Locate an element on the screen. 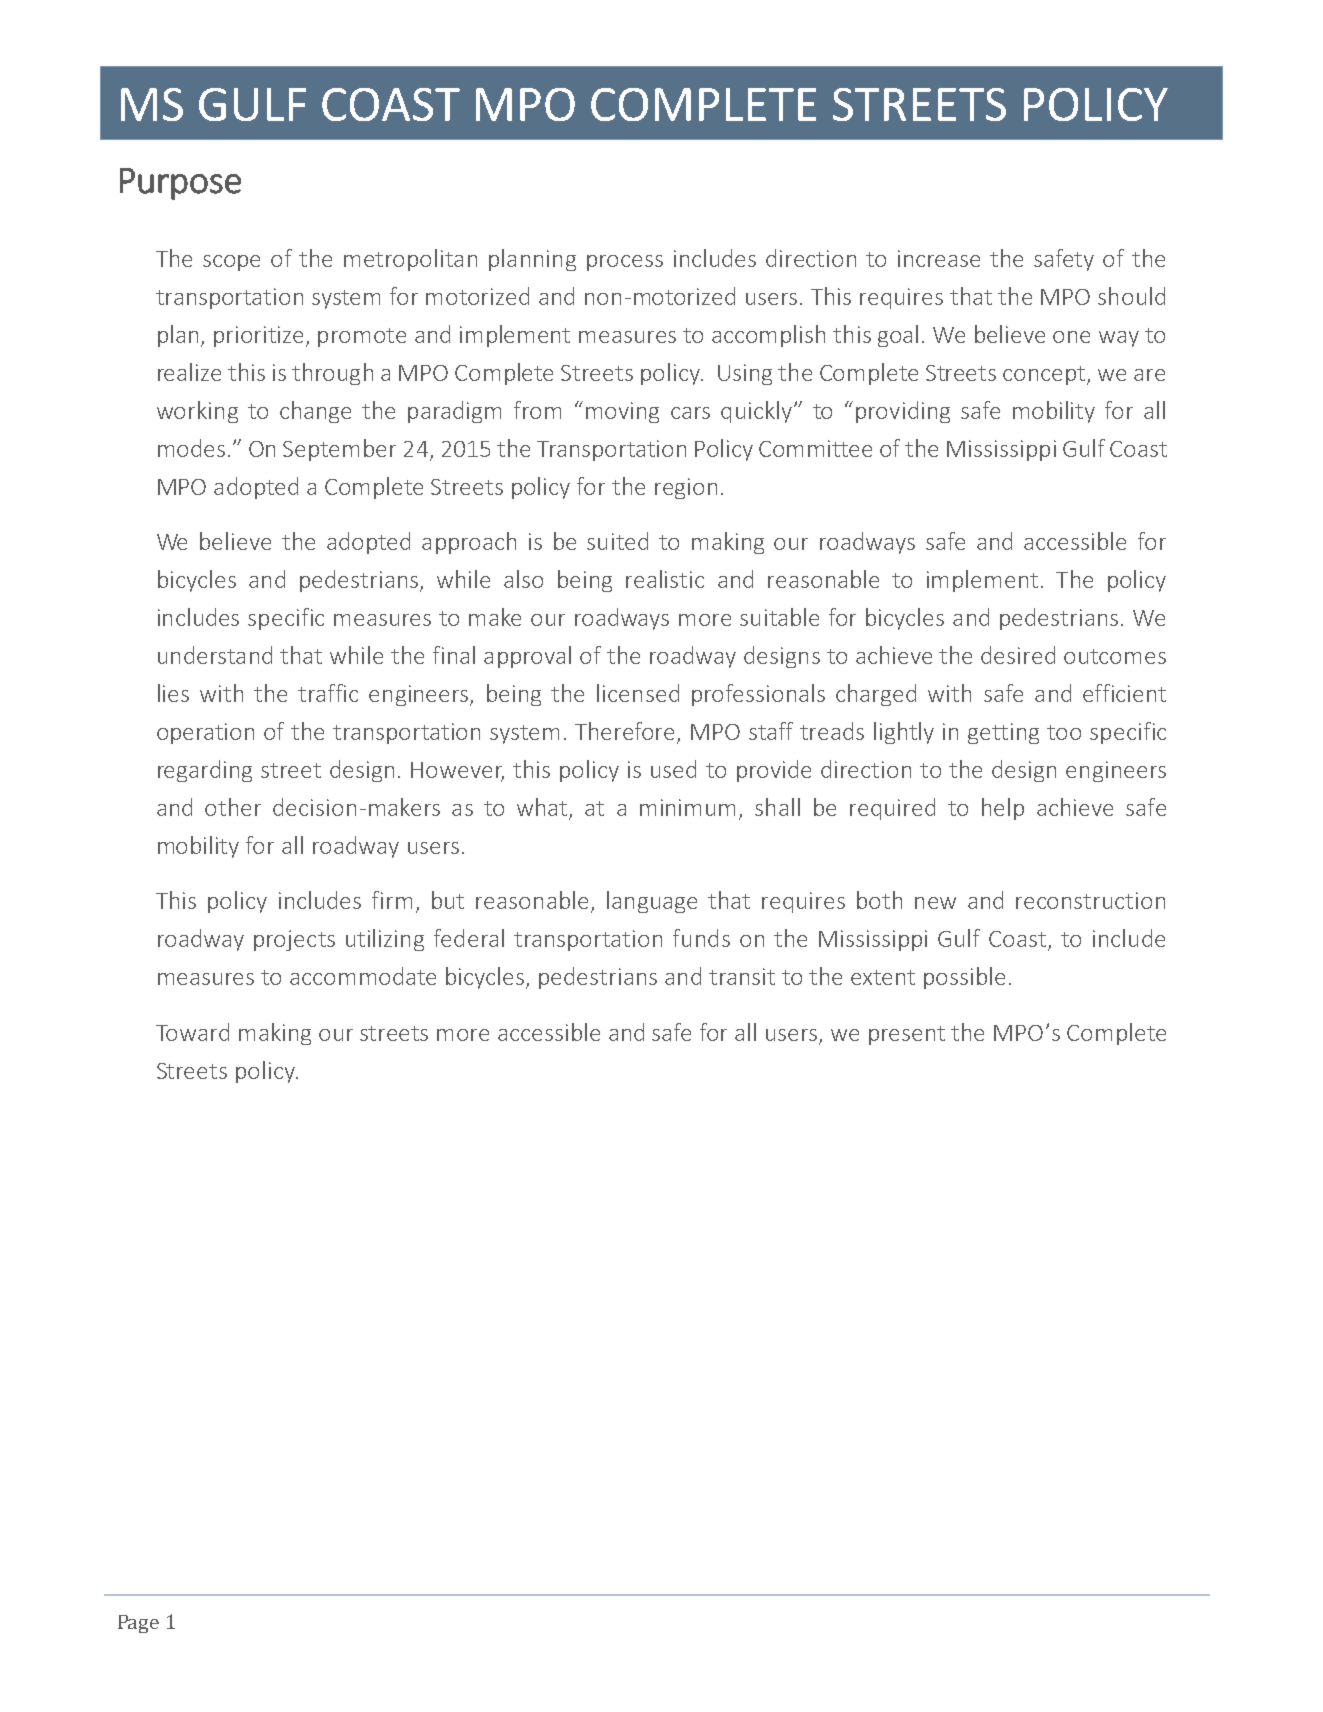  projects is located at coordinates (294, 940).
